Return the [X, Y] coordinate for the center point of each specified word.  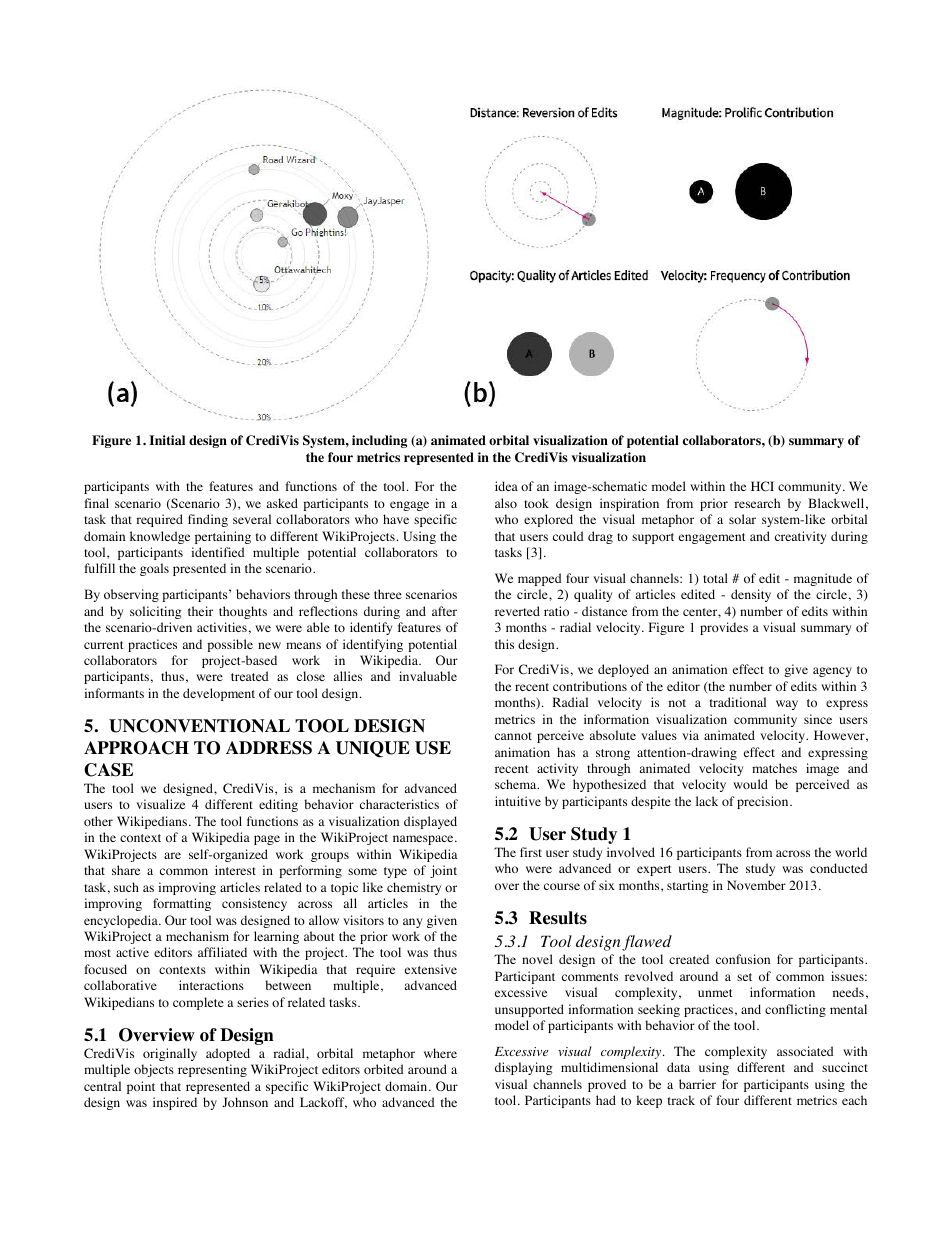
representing [212, 1070]
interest [235, 870]
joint [443, 871]
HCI [762, 486]
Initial [167, 440]
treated [250, 676]
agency [832, 672]
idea [506, 486]
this [504, 644]
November [756, 885]
